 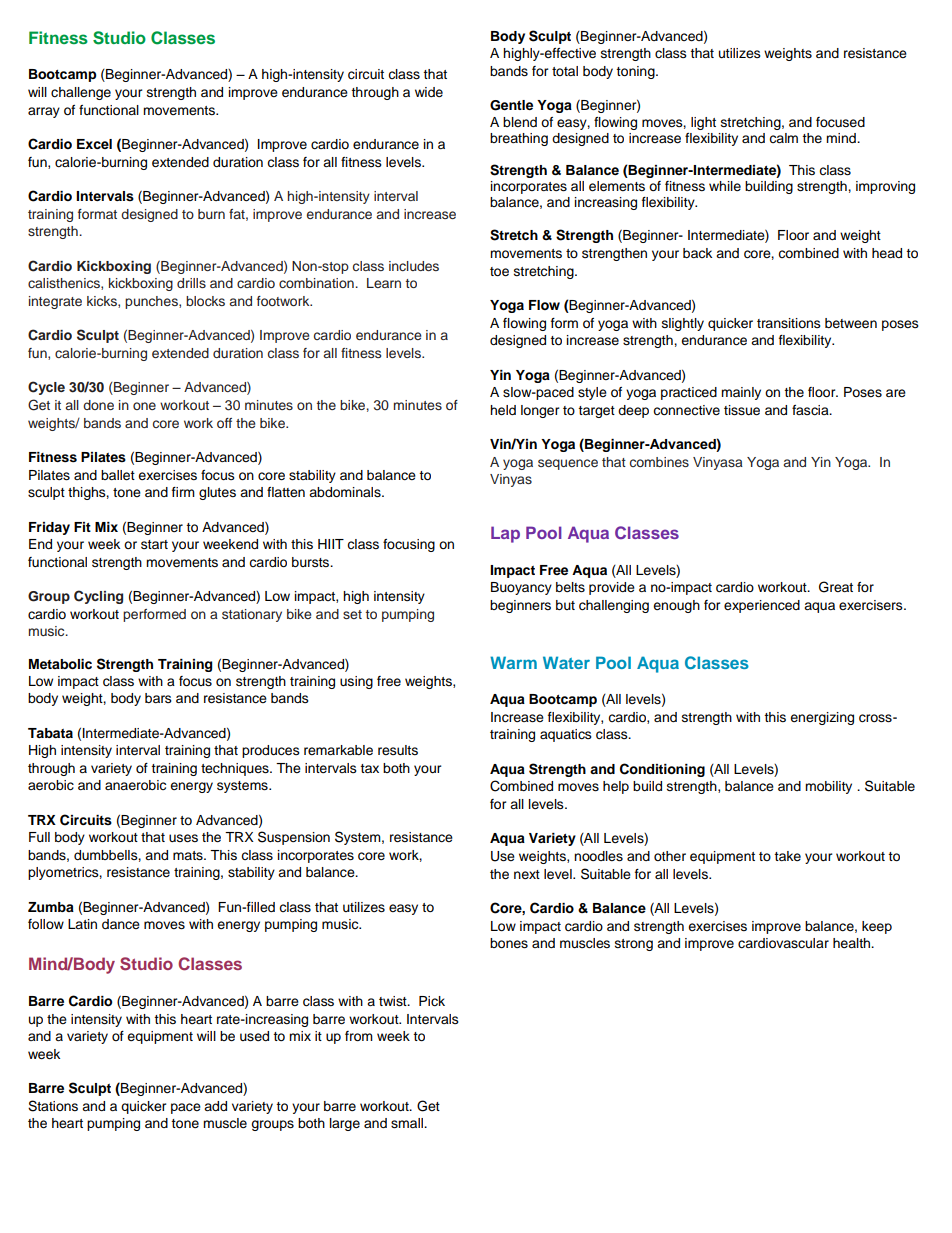 What do you see at coordinates (783, 138) in the image?
I see `calm` at bounding box center [783, 138].
